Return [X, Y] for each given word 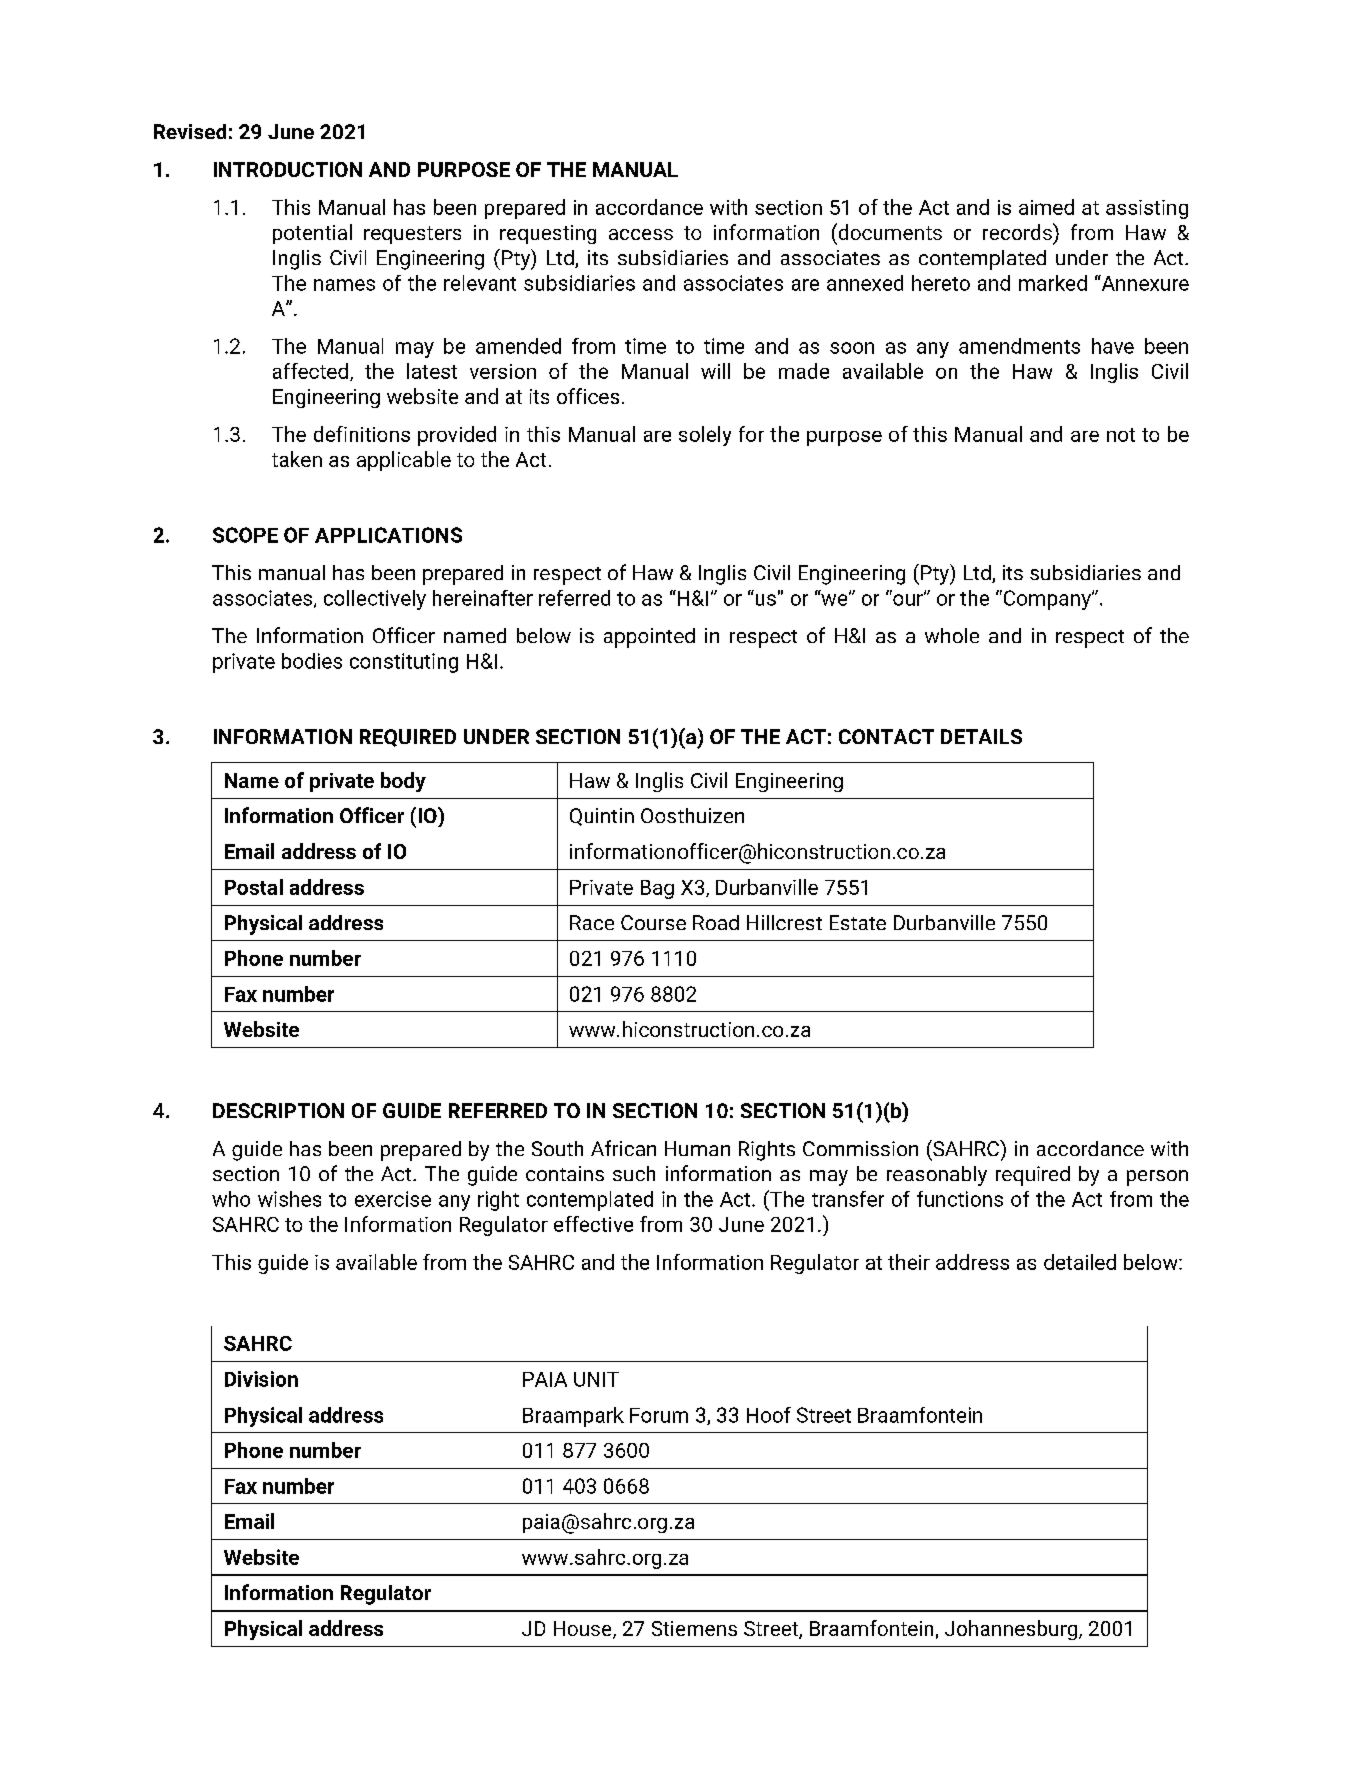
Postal [254, 887]
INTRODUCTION [288, 169]
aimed [1046, 207]
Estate [858, 922]
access [641, 234]
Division [261, 1379]
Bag [657, 889]
